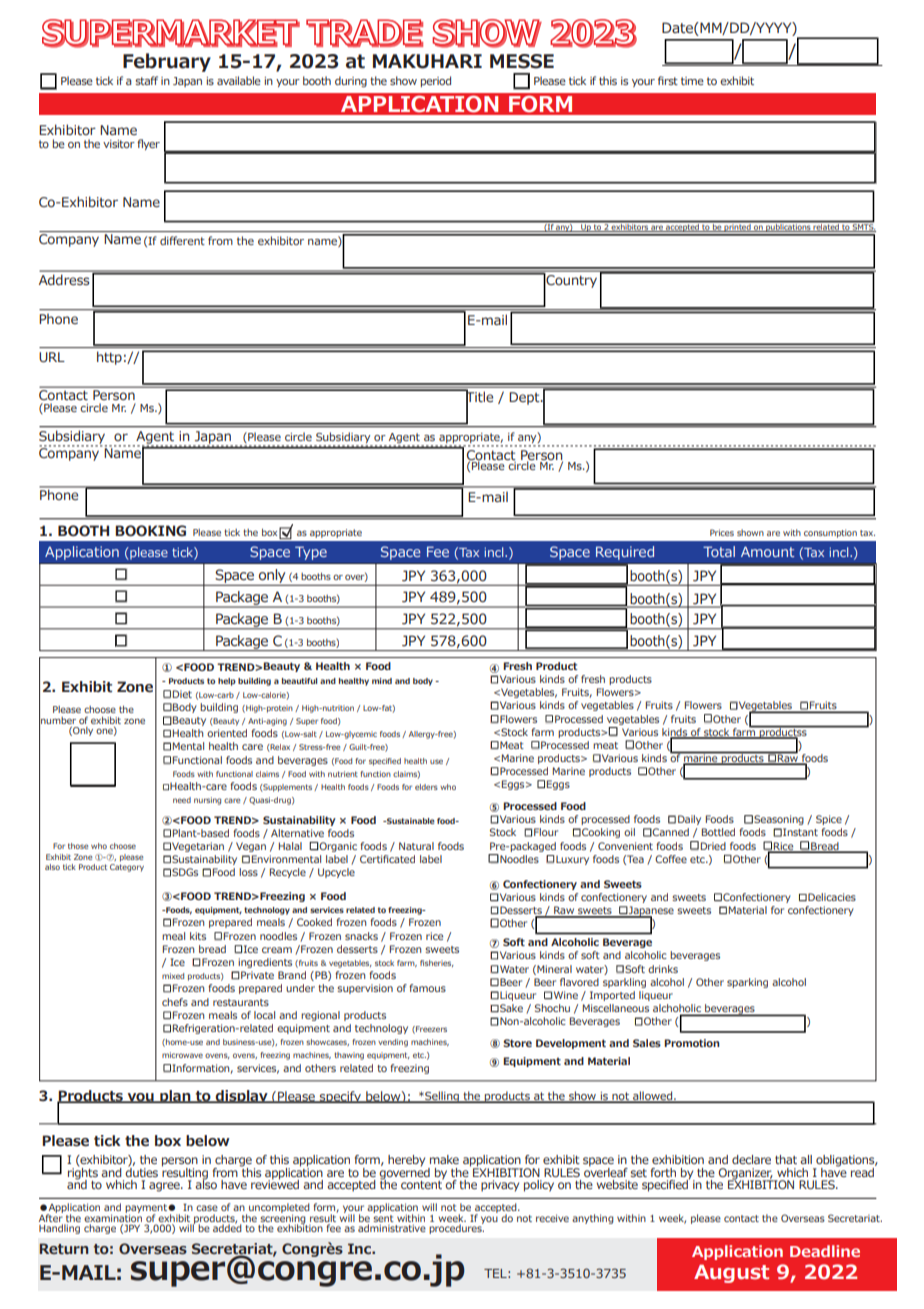 This image has width=924, height=1309. Describe the element at coordinates (830, 533) in the image. I see `consumption` at that location.
